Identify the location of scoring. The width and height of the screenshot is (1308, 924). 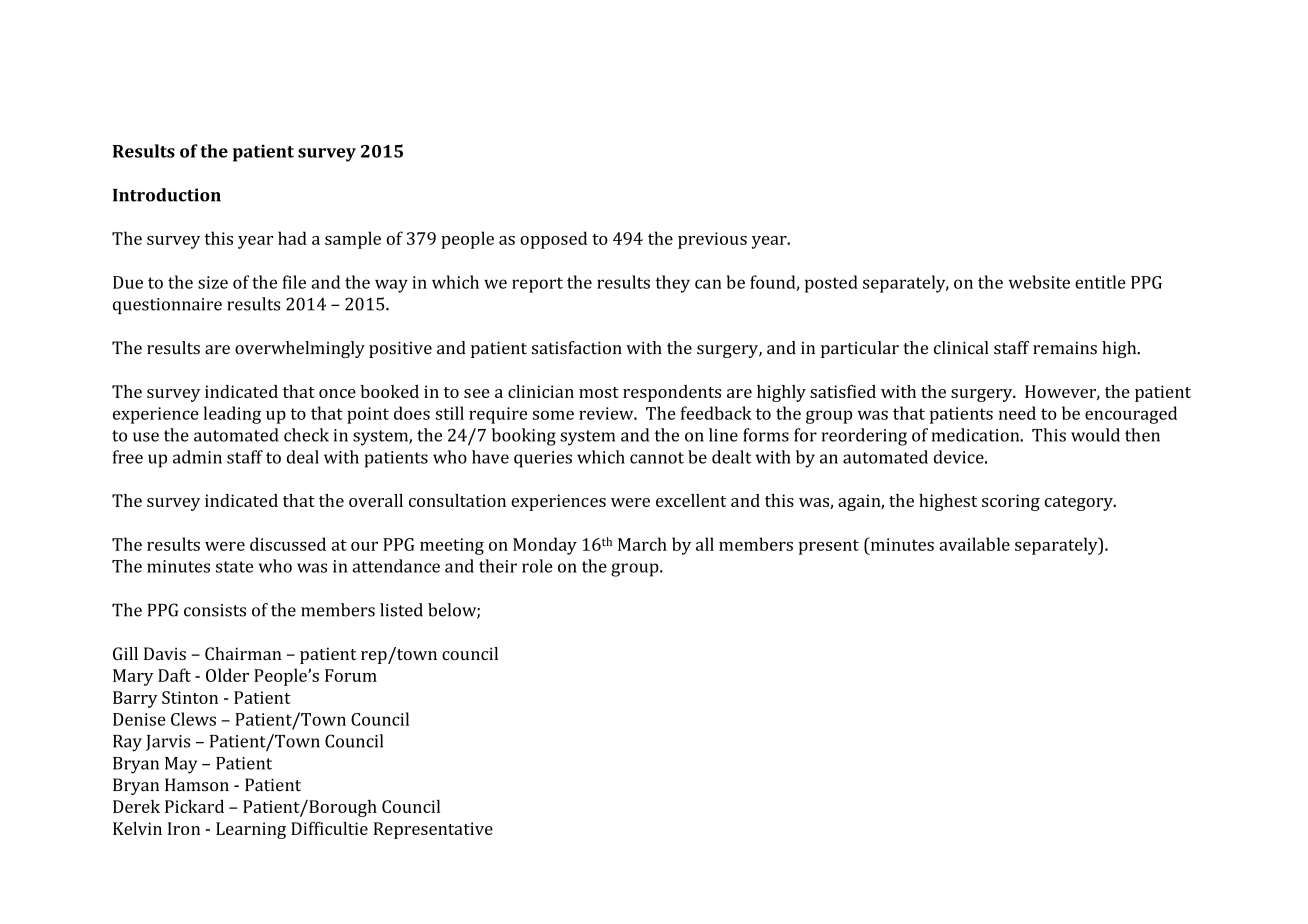
(1011, 502).
